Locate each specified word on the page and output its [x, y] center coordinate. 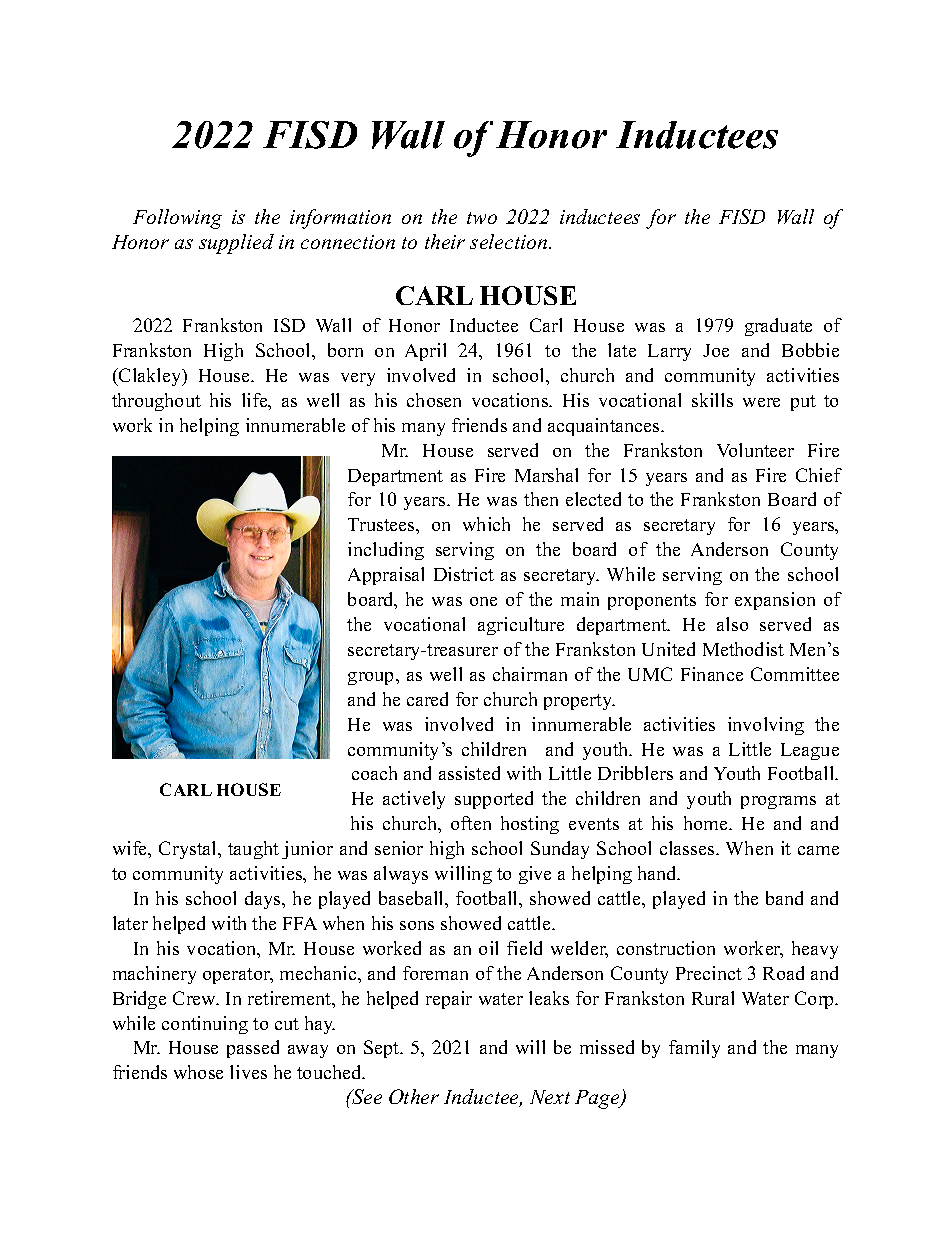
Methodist [743, 649]
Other [414, 1096]
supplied [236, 244]
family [694, 1049]
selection [510, 241]
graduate [778, 327]
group [372, 678]
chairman [530, 674]
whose [198, 1072]
